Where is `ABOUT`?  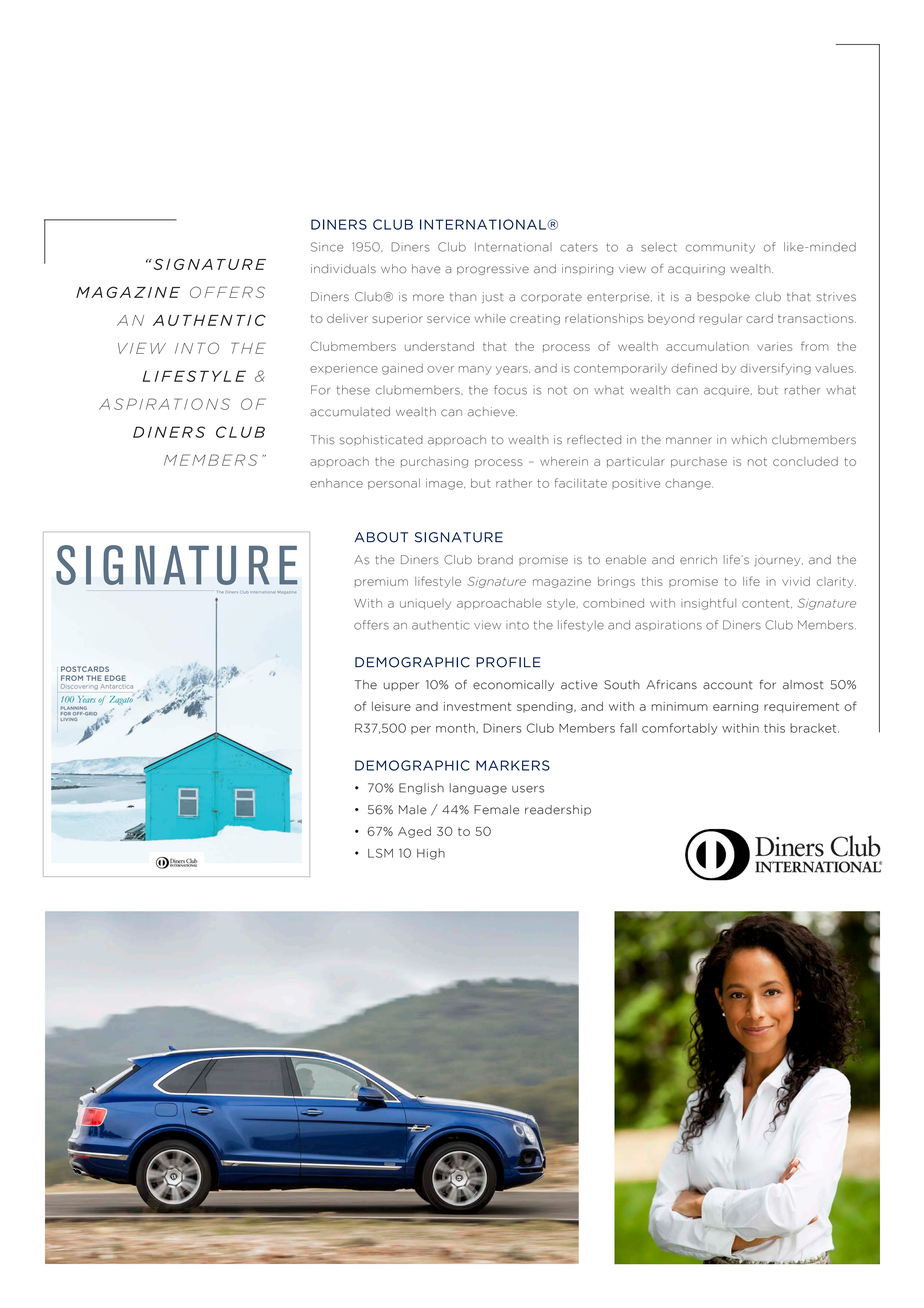 ABOUT is located at coordinates (381, 537).
